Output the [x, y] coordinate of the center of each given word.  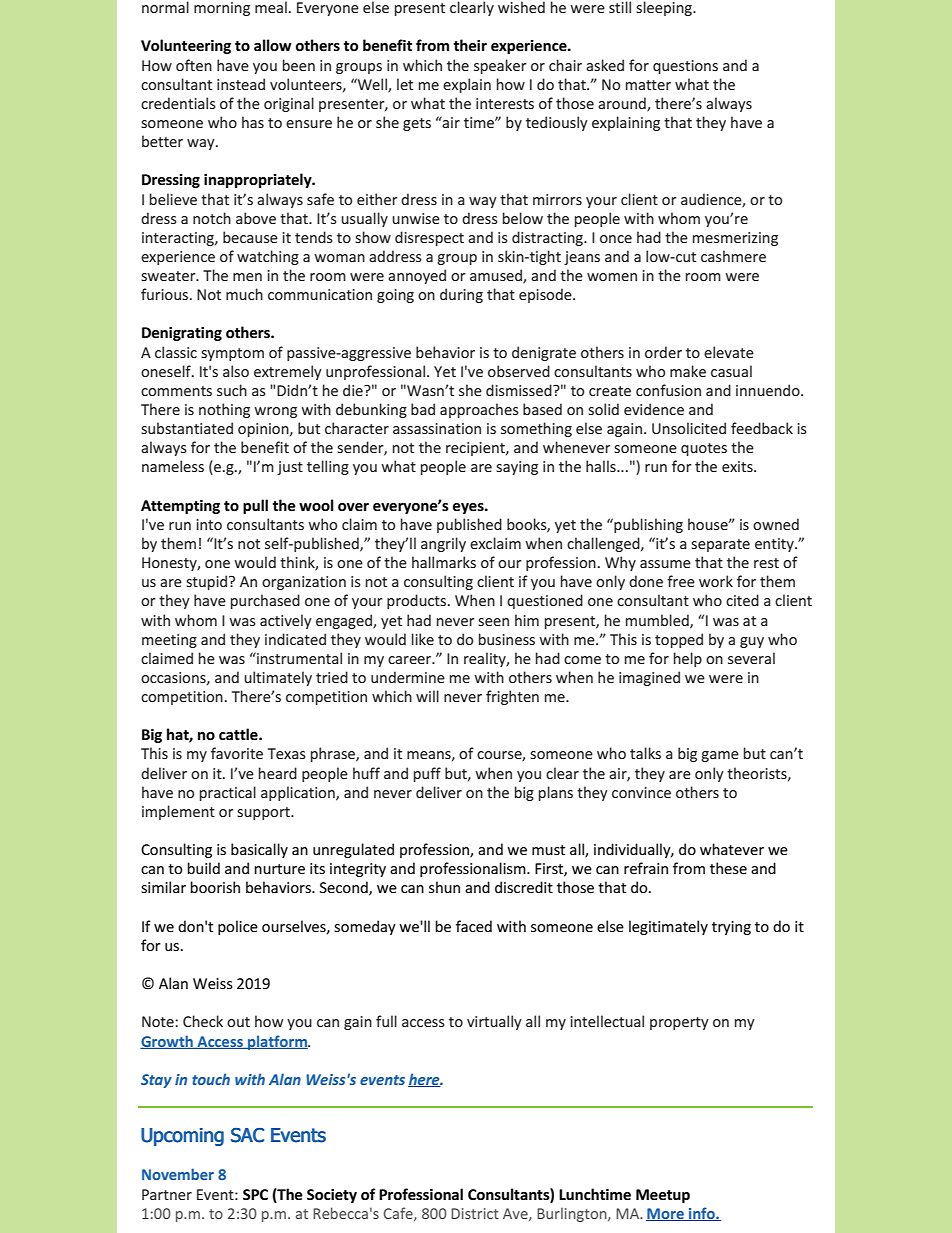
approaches [479, 410]
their [470, 45]
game [720, 756]
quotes [704, 449]
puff [427, 774]
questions [685, 67]
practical [228, 793]
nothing [224, 410]
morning [222, 9]
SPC [255, 1194]
